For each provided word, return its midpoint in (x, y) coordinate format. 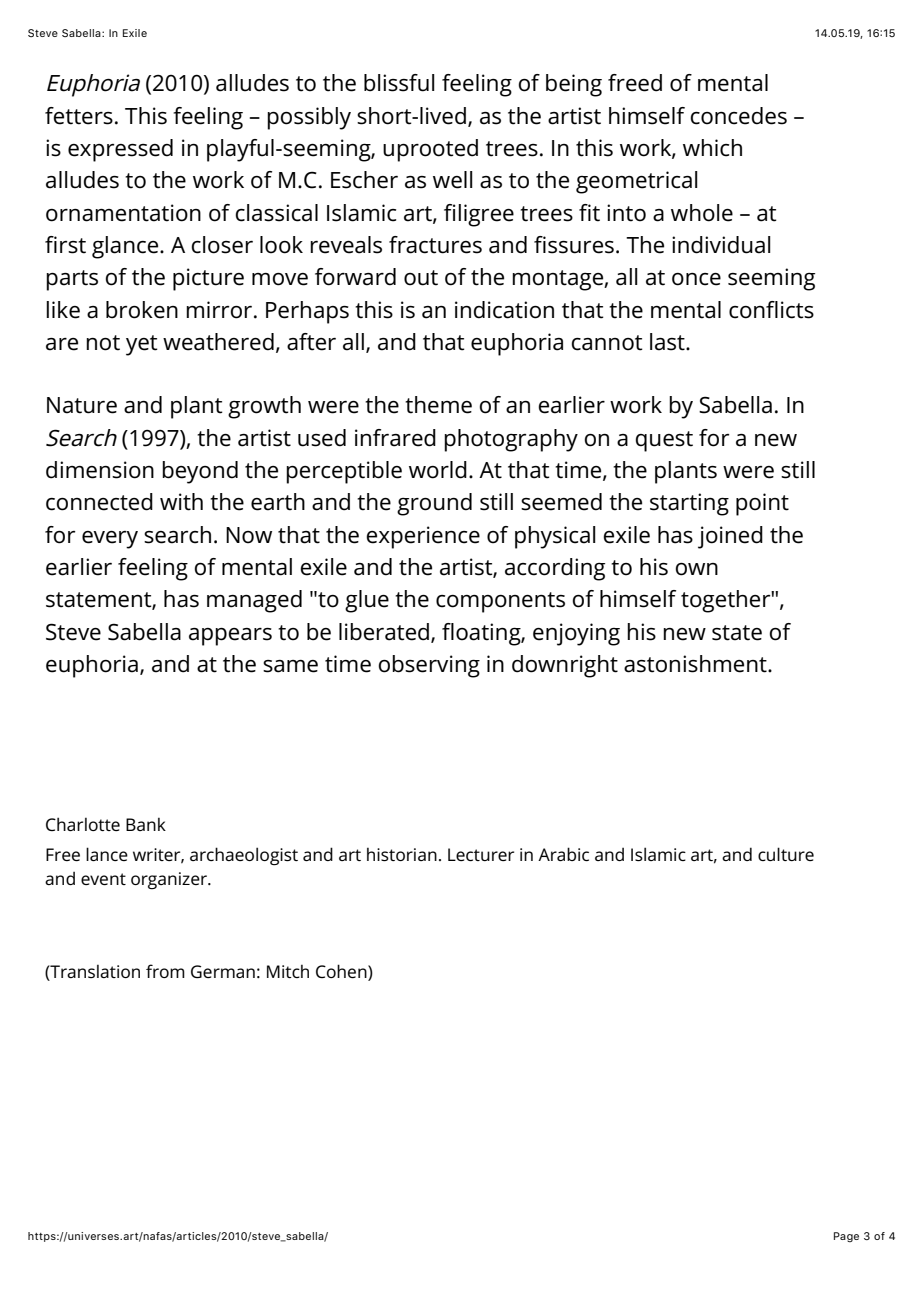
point (762, 504)
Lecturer (481, 854)
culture (786, 854)
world (438, 470)
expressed (120, 150)
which (712, 148)
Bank (146, 824)
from (165, 971)
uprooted (430, 150)
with (181, 502)
